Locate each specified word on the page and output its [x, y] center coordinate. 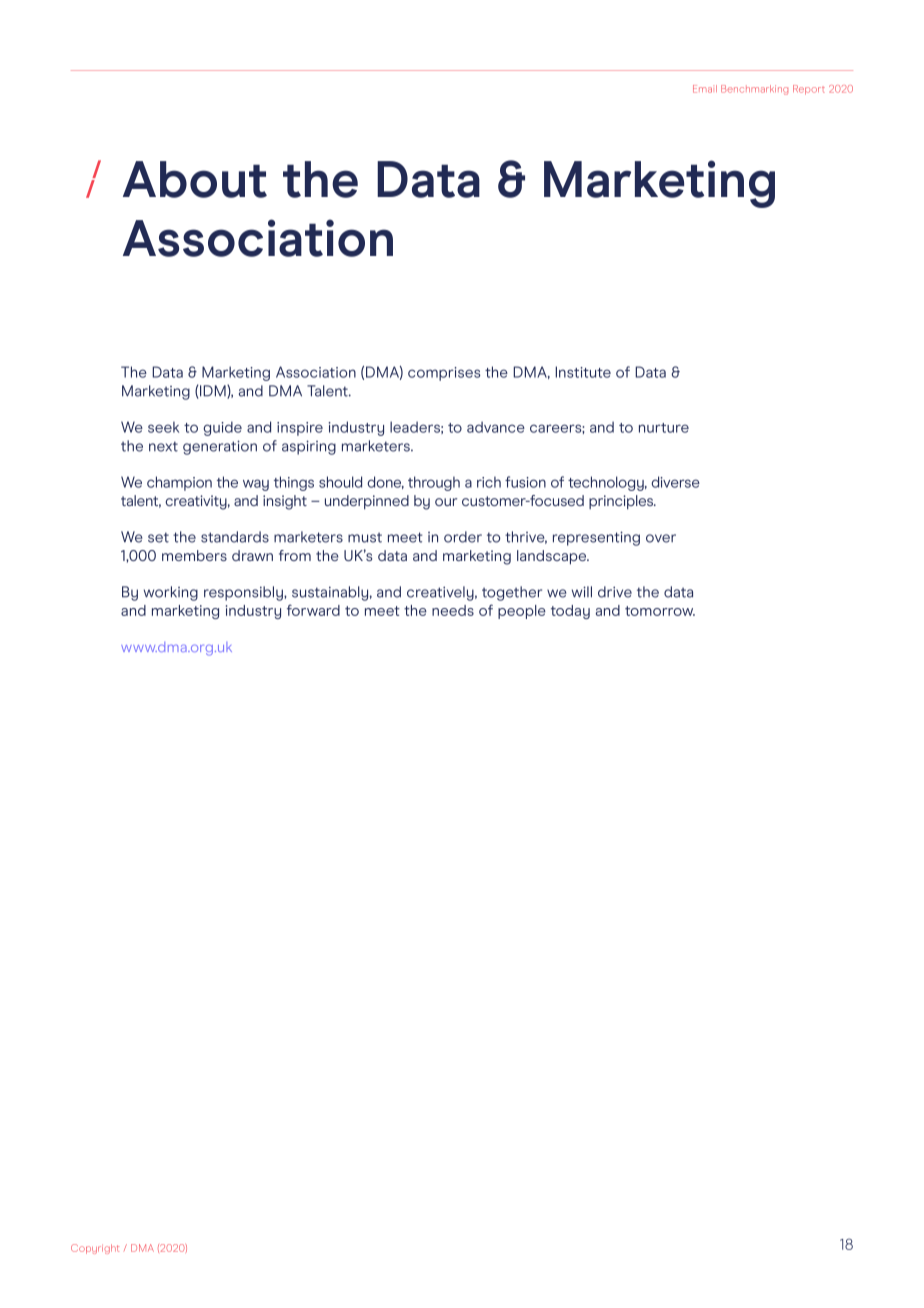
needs [453, 610]
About [195, 179]
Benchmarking [754, 90]
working [171, 593]
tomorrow [660, 611]
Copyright [95, 1249]
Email [705, 89]
